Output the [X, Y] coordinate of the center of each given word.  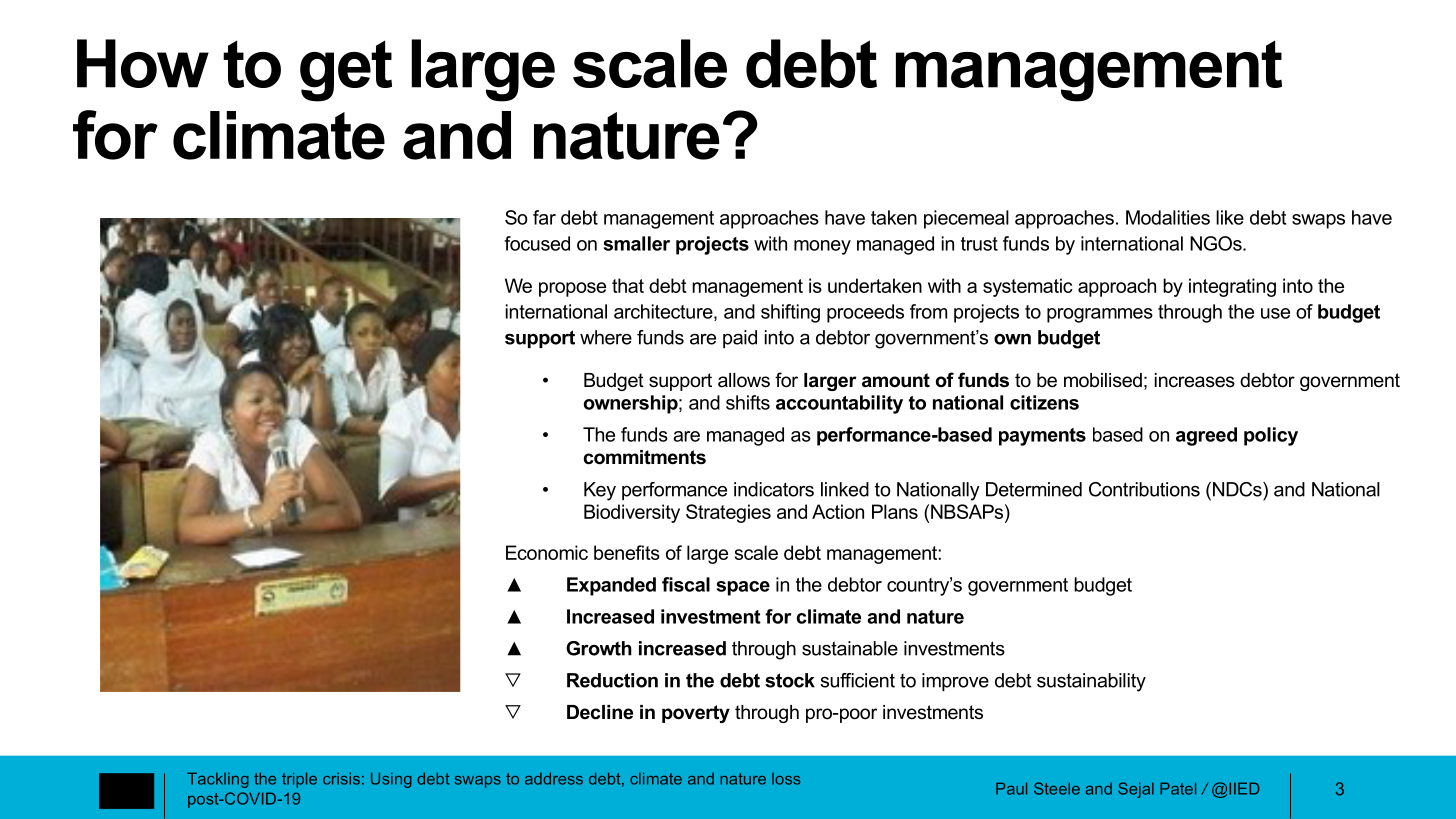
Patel [1178, 788]
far [544, 217]
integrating [1232, 287]
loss [786, 779]
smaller [636, 243]
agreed [1206, 436]
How [143, 63]
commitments [645, 457]
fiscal [686, 584]
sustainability [1091, 682]
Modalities [1168, 217]
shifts [748, 402]
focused [537, 243]
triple [299, 780]
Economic [547, 552]
